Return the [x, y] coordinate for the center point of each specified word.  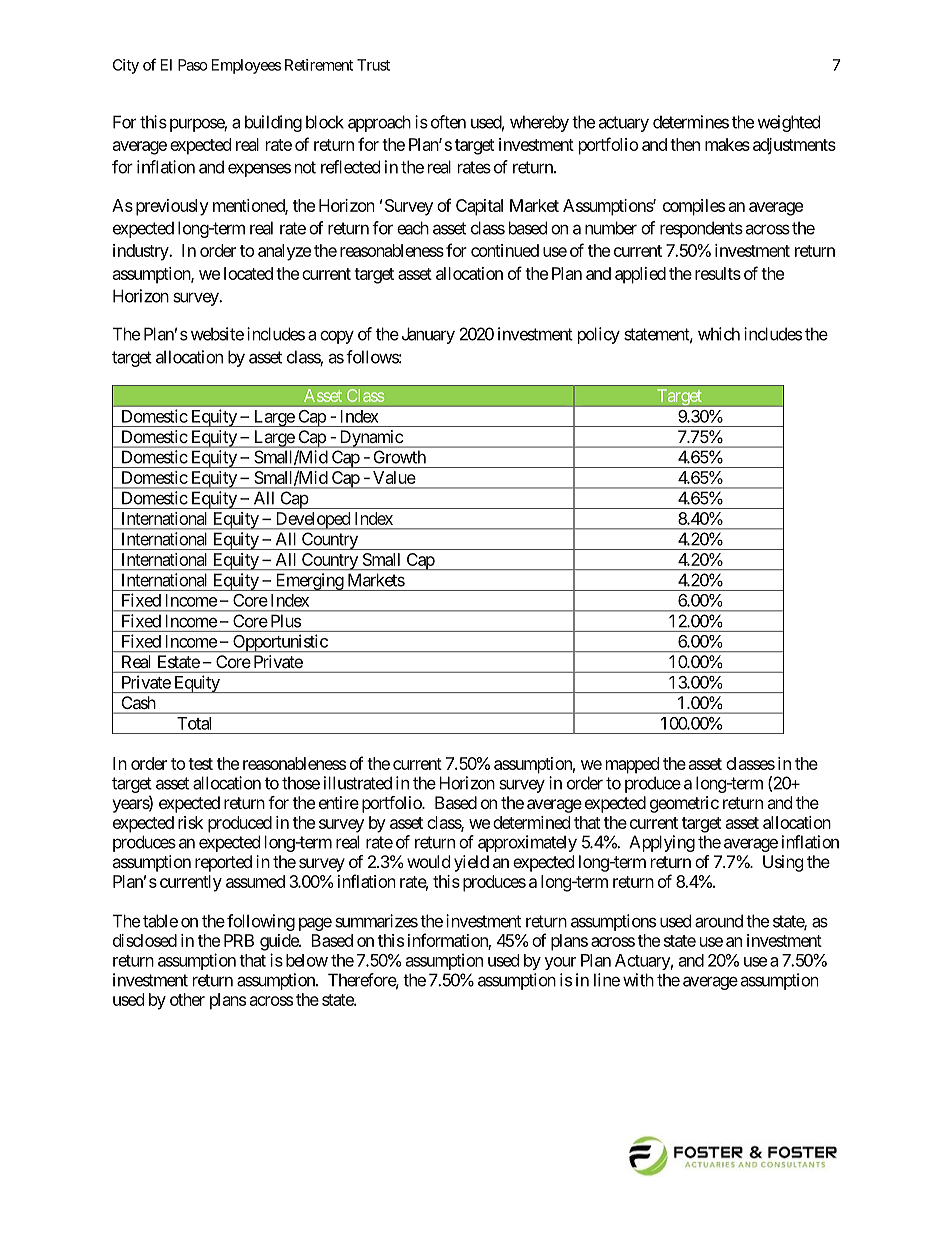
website [217, 334]
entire [339, 802]
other [187, 999]
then [685, 144]
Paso [193, 65]
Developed [312, 521]
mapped [632, 765]
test [200, 764]
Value [394, 477]
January [428, 335]
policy [599, 335]
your [560, 963]
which [719, 334]
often [448, 122]
